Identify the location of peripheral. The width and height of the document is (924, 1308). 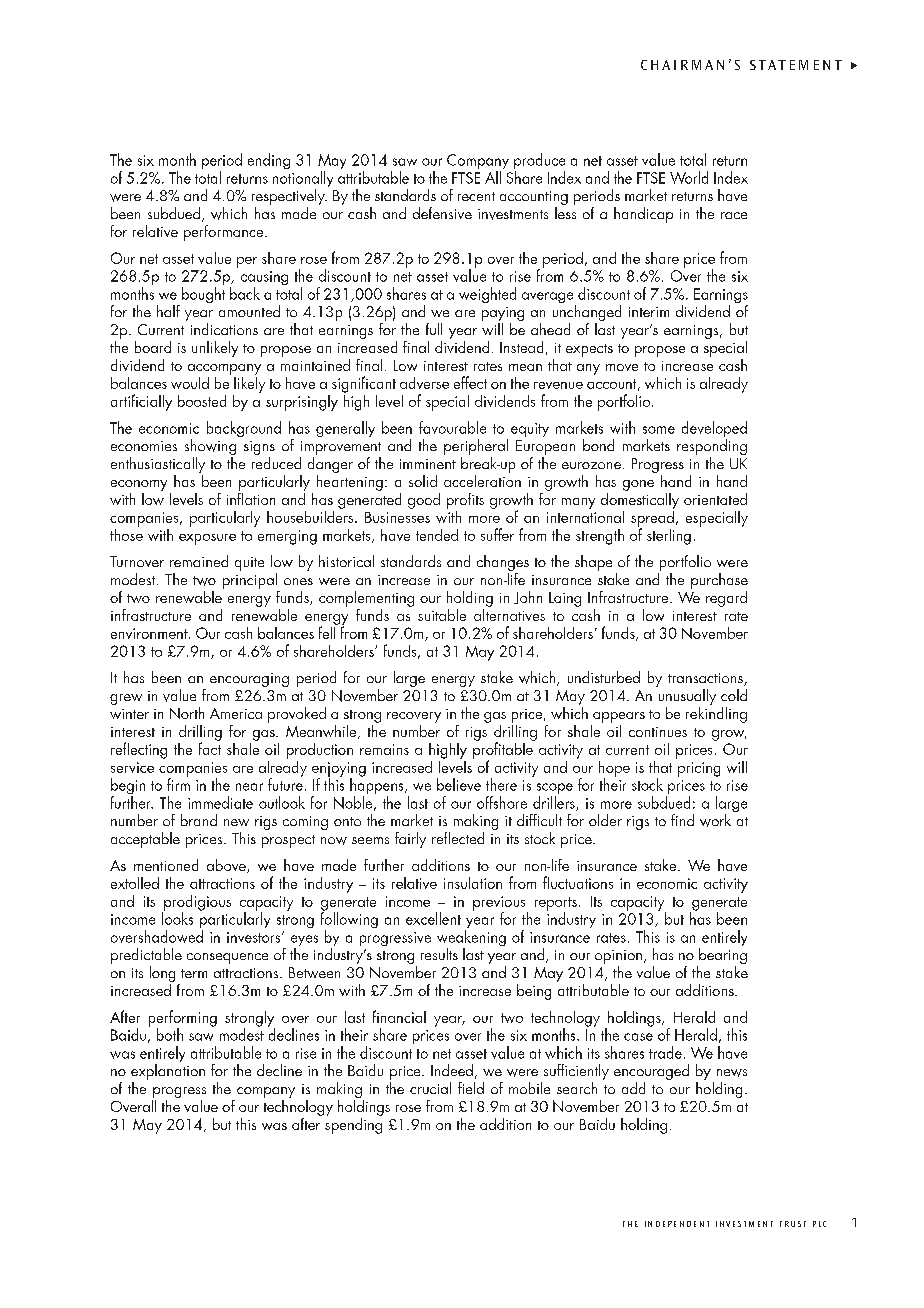
(476, 448).
